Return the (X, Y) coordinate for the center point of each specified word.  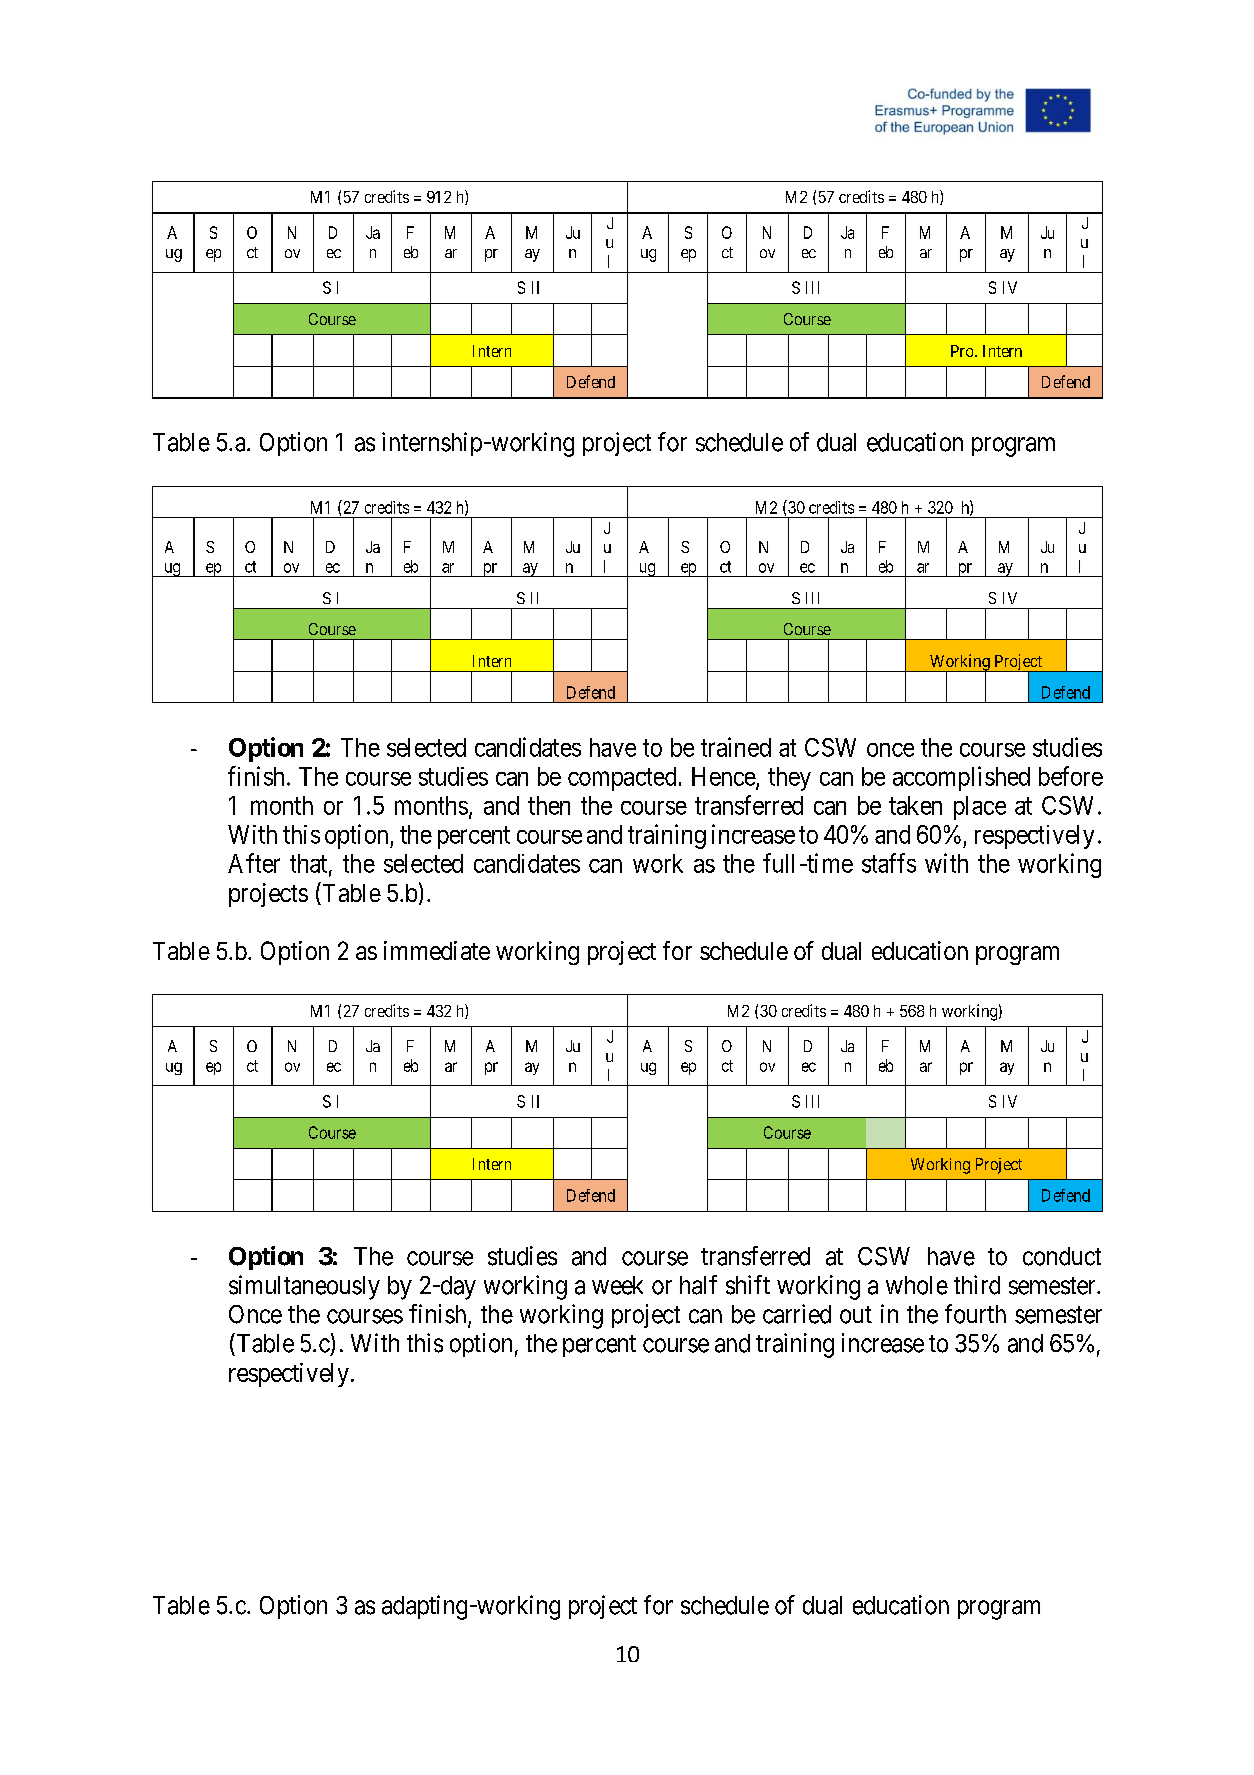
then (549, 805)
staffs (889, 863)
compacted (622, 779)
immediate (437, 950)
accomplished (961, 778)
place (980, 808)
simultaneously (304, 1287)
